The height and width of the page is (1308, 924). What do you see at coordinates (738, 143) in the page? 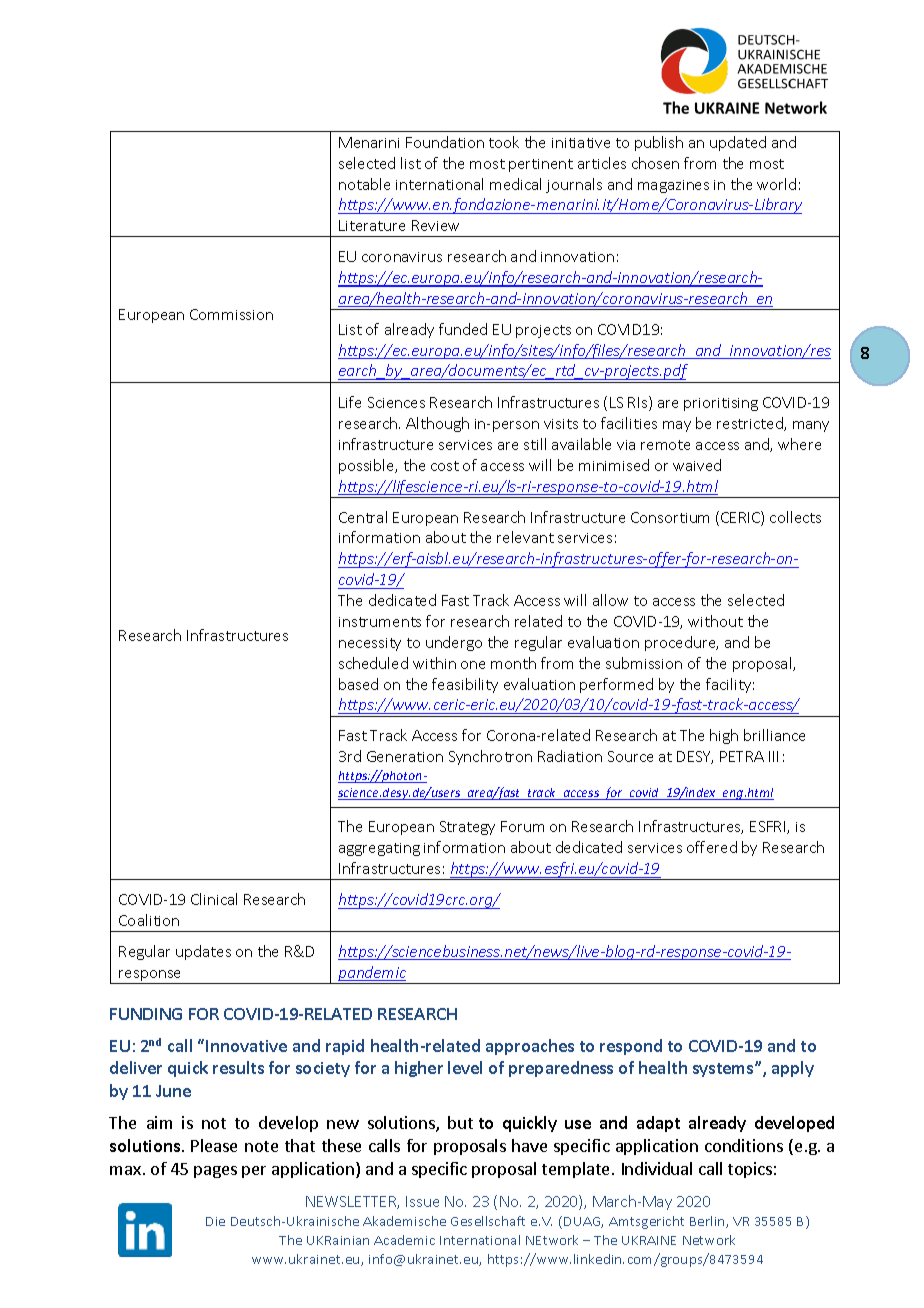
I see `updated` at bounding box center [738, 143].
